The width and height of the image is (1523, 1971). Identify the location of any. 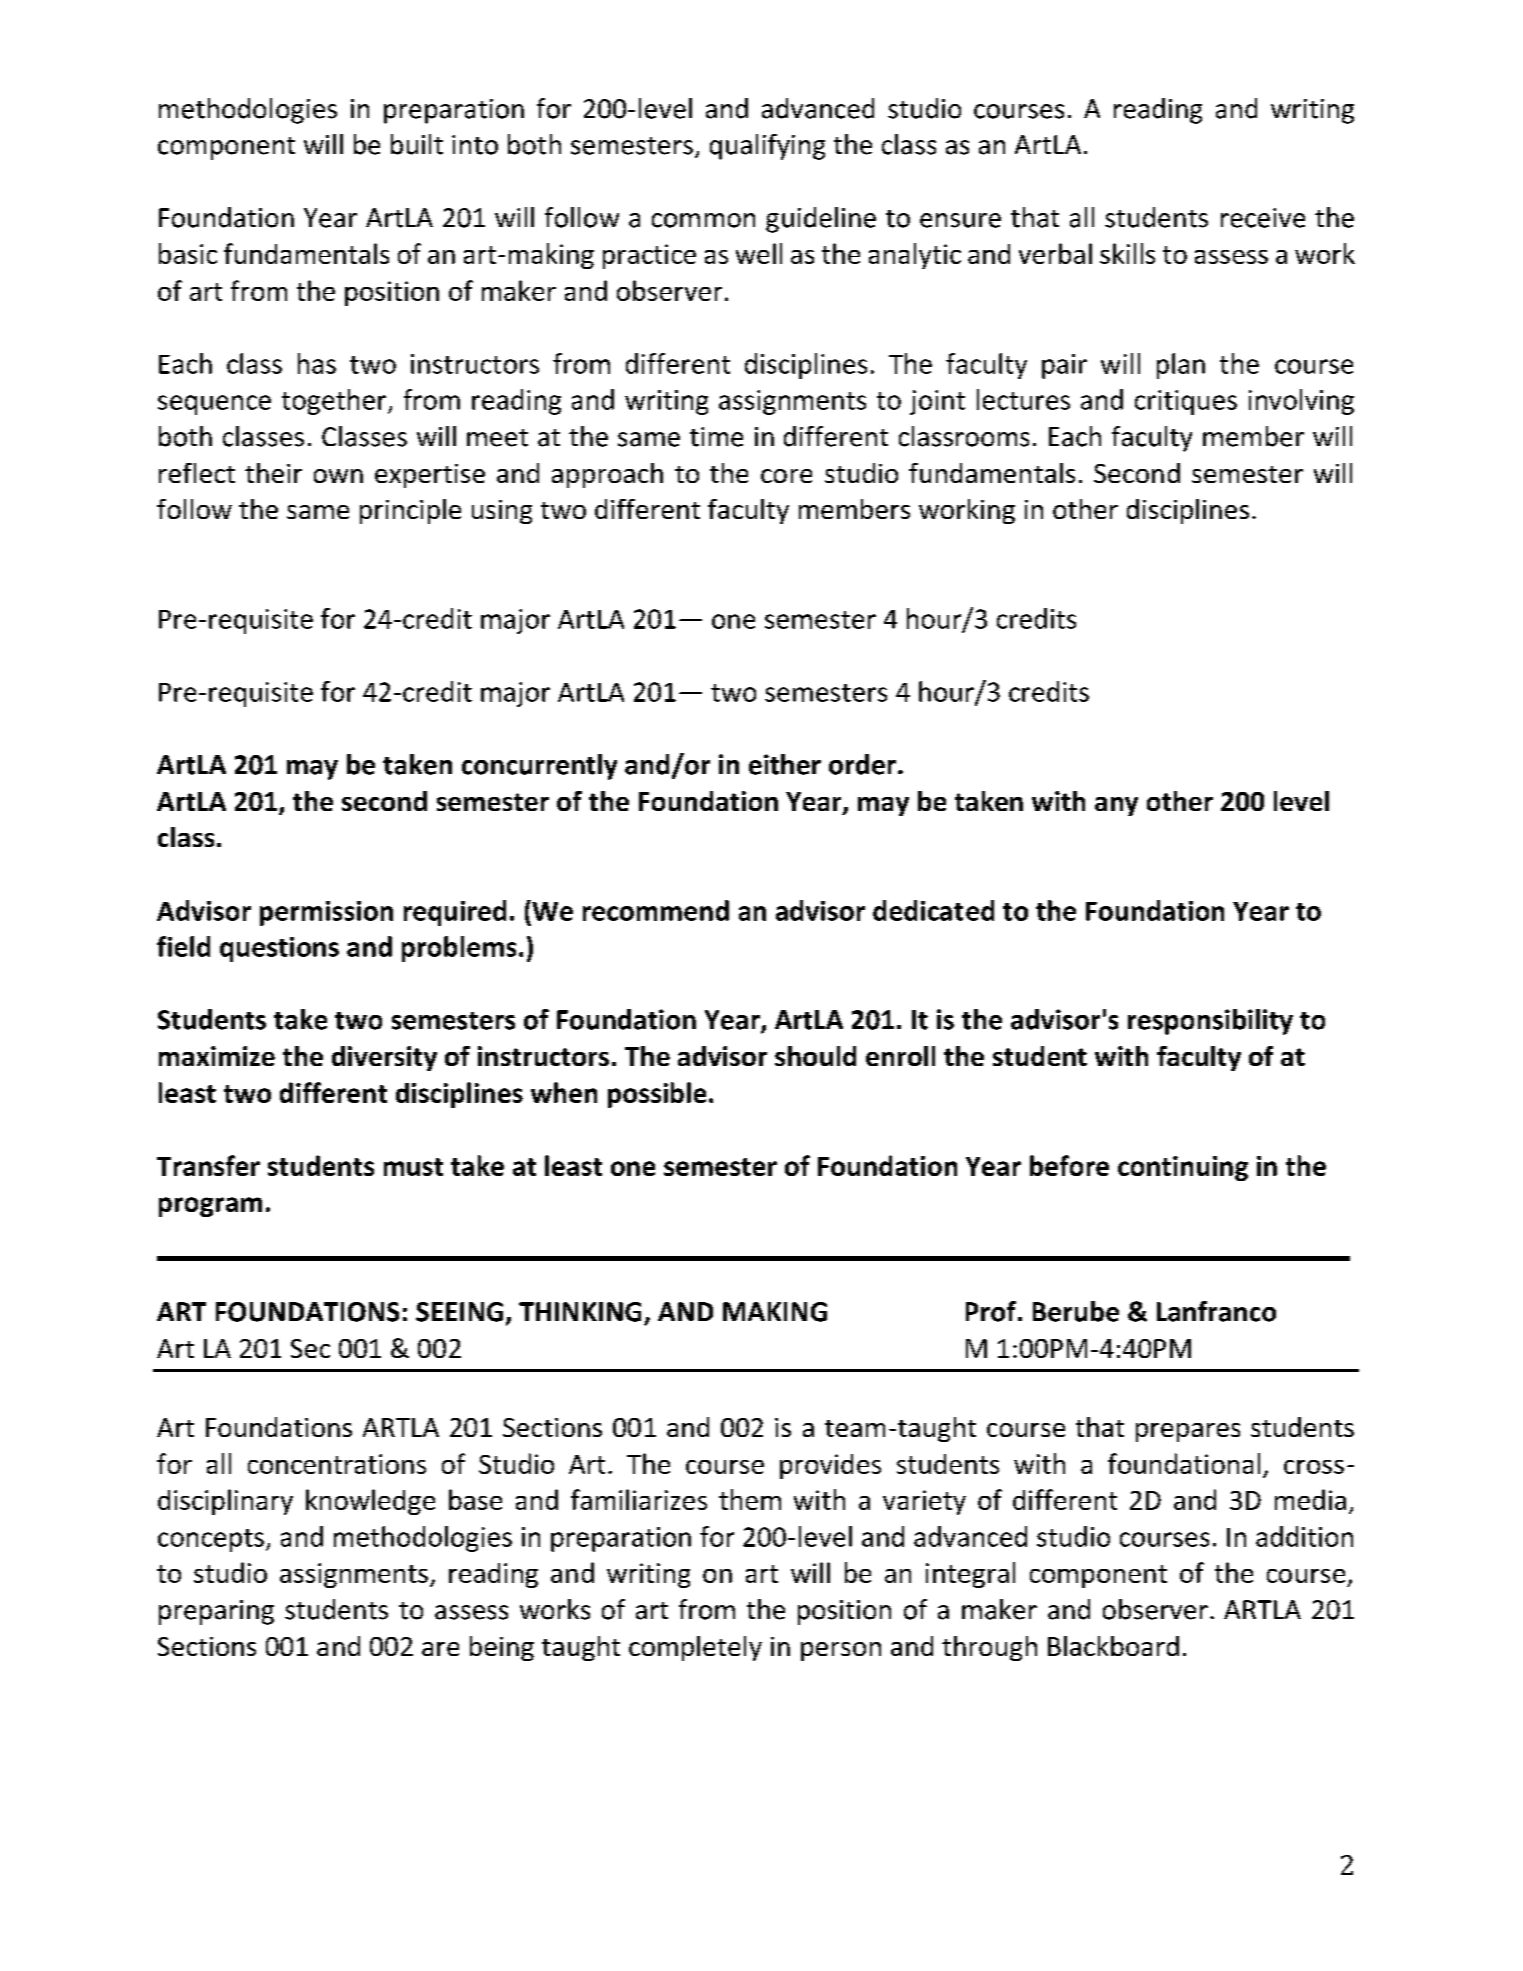
(1116, 806).
